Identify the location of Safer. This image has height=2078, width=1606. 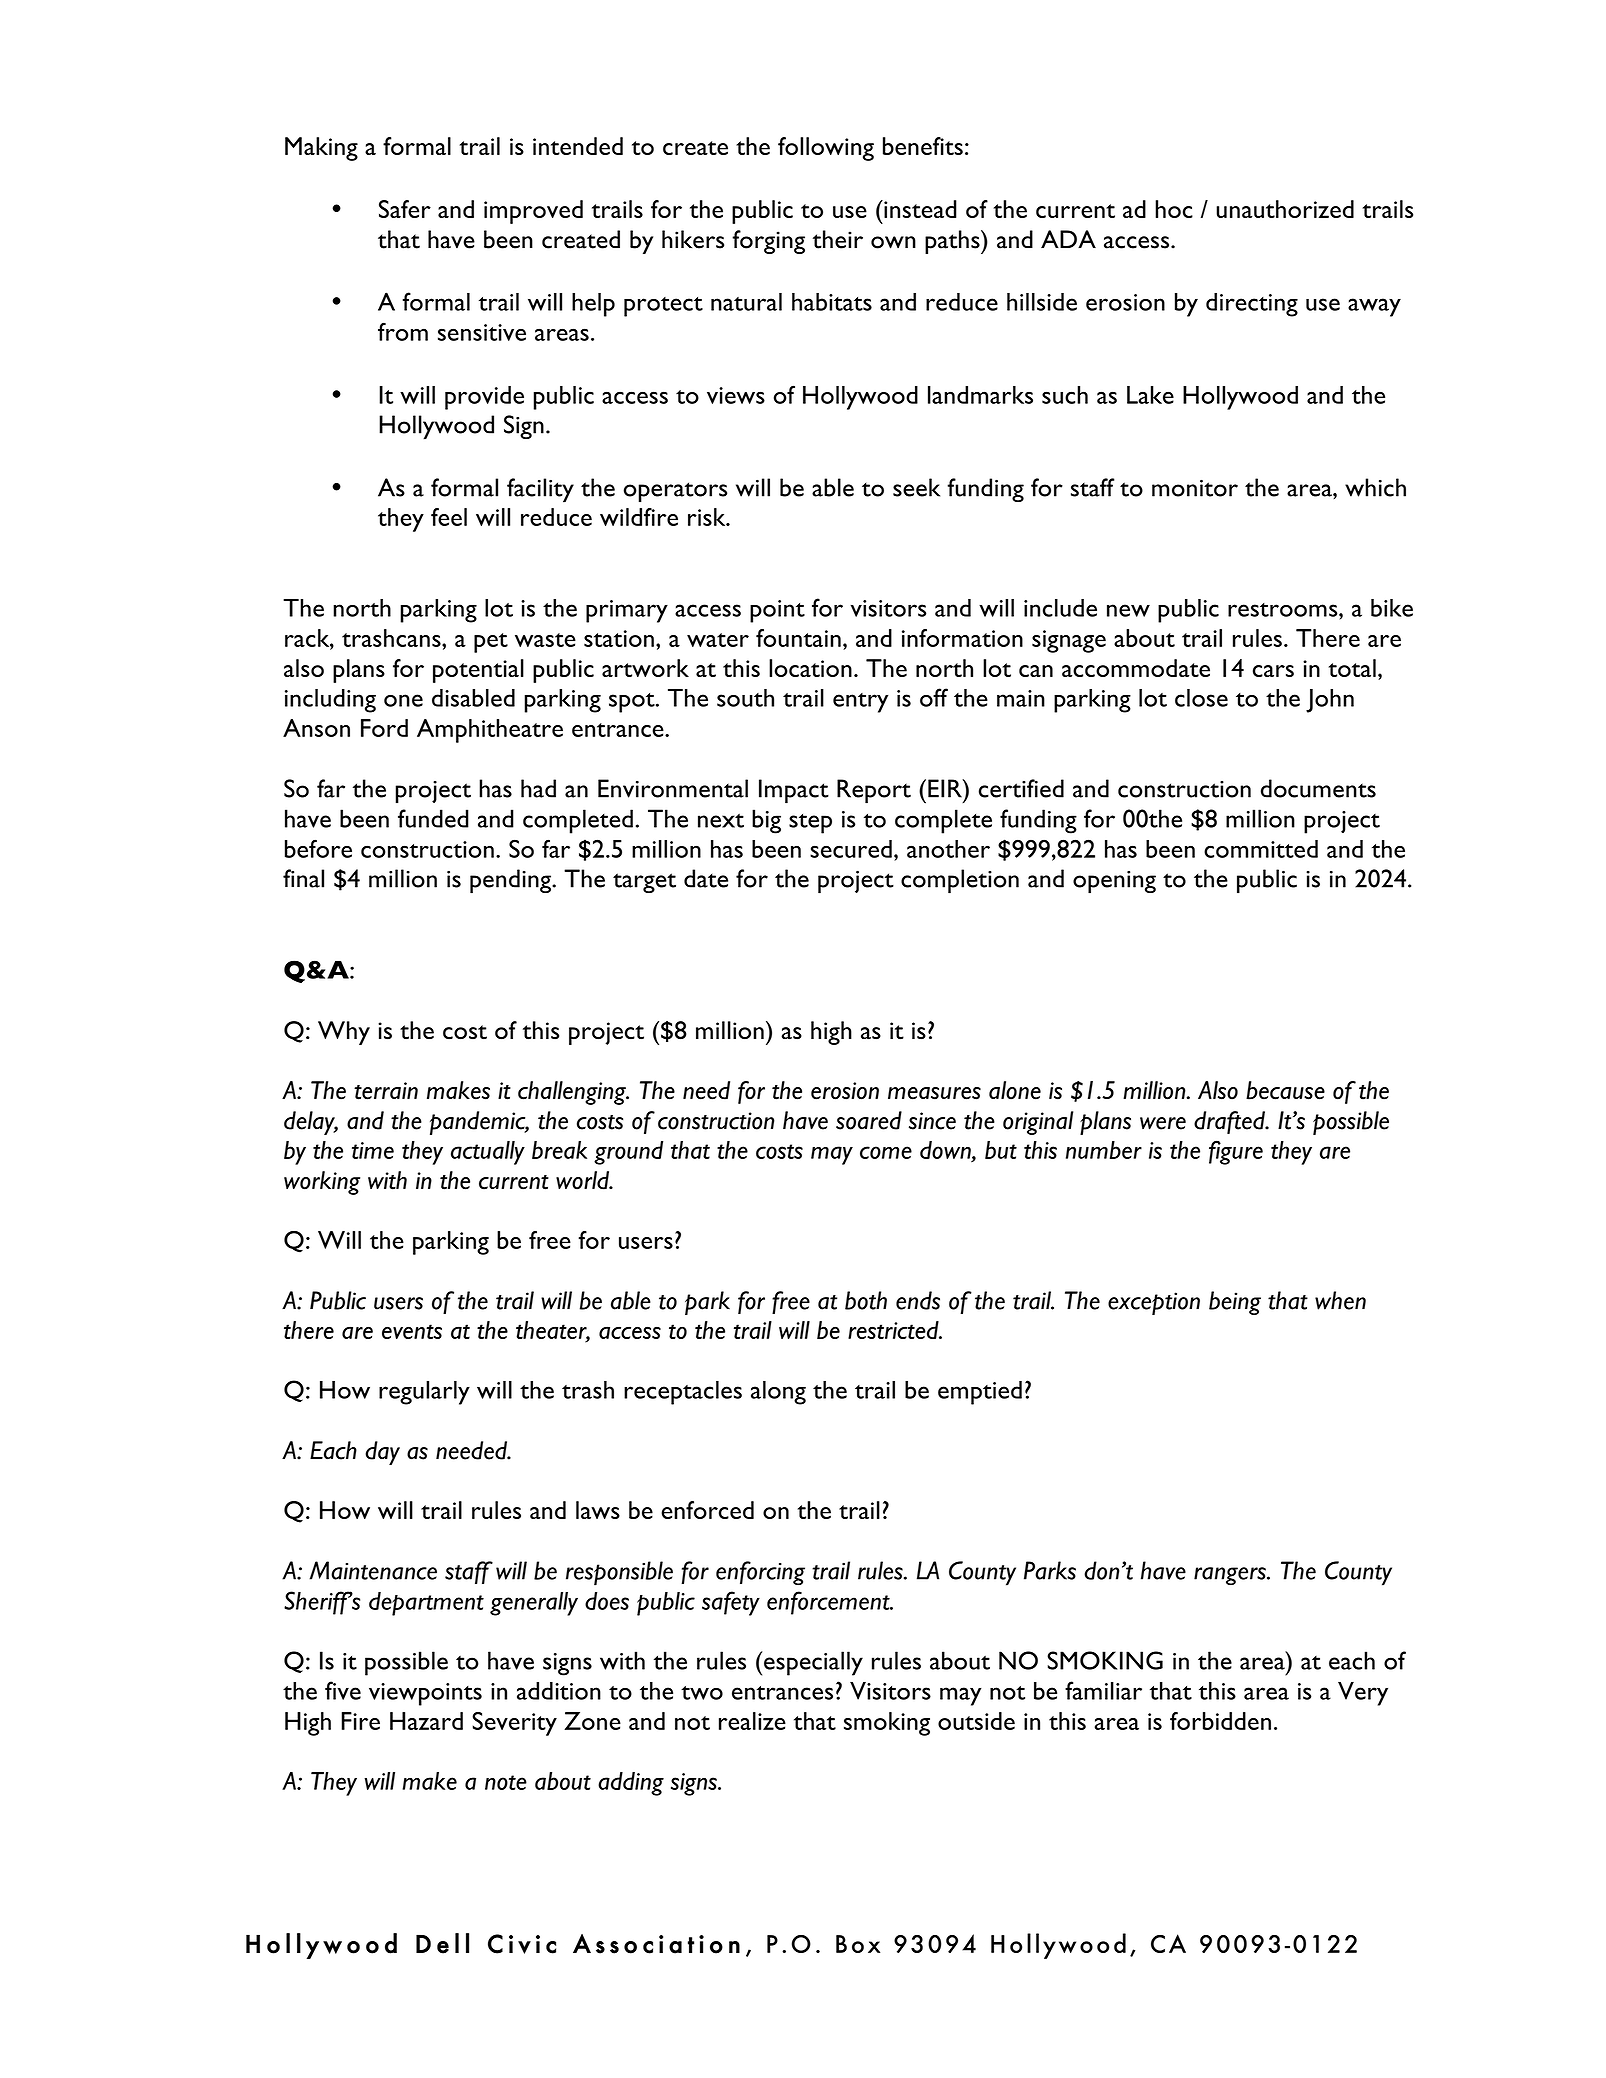
(405, 209).
